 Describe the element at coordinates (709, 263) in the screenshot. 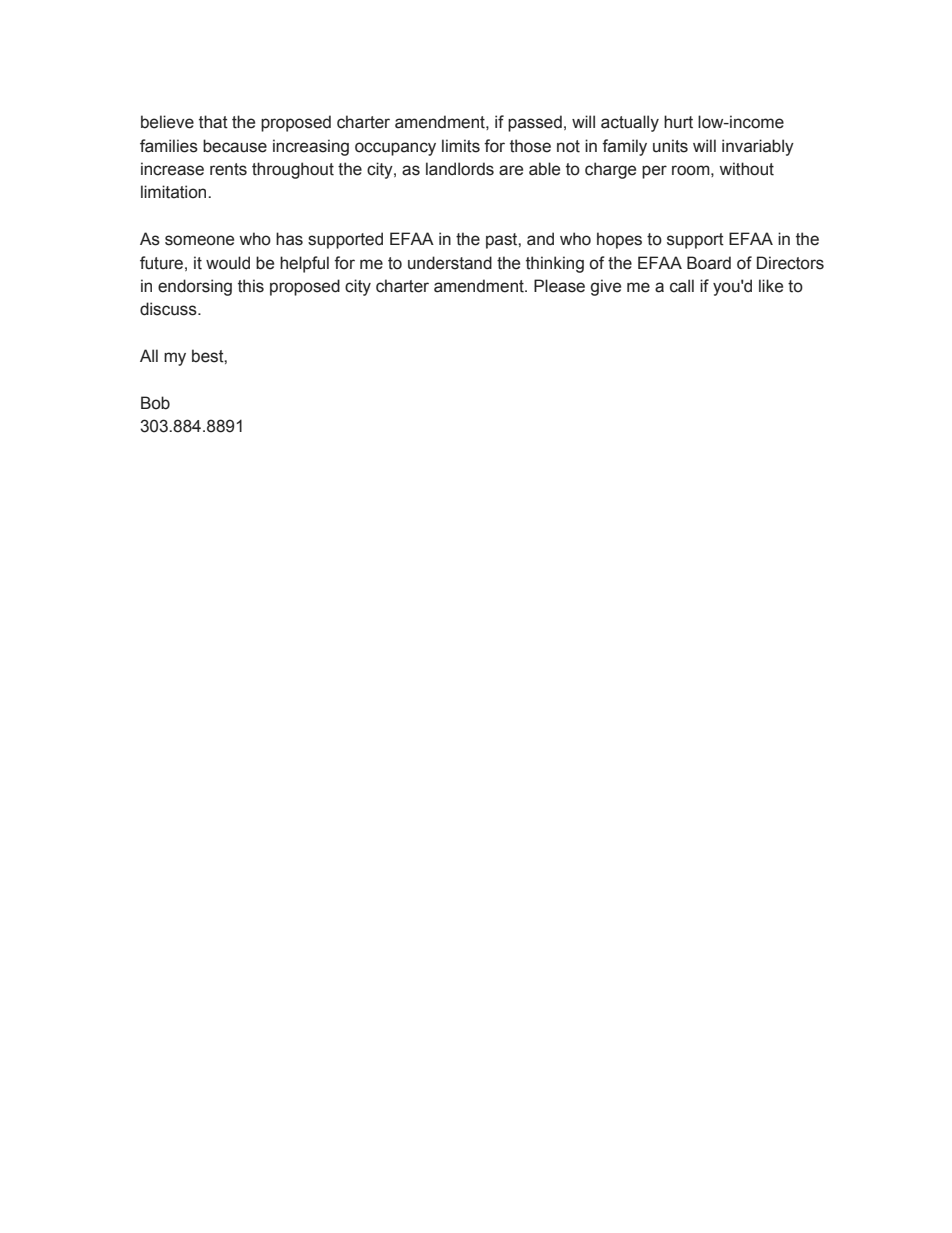

I see `Board` at that location.
